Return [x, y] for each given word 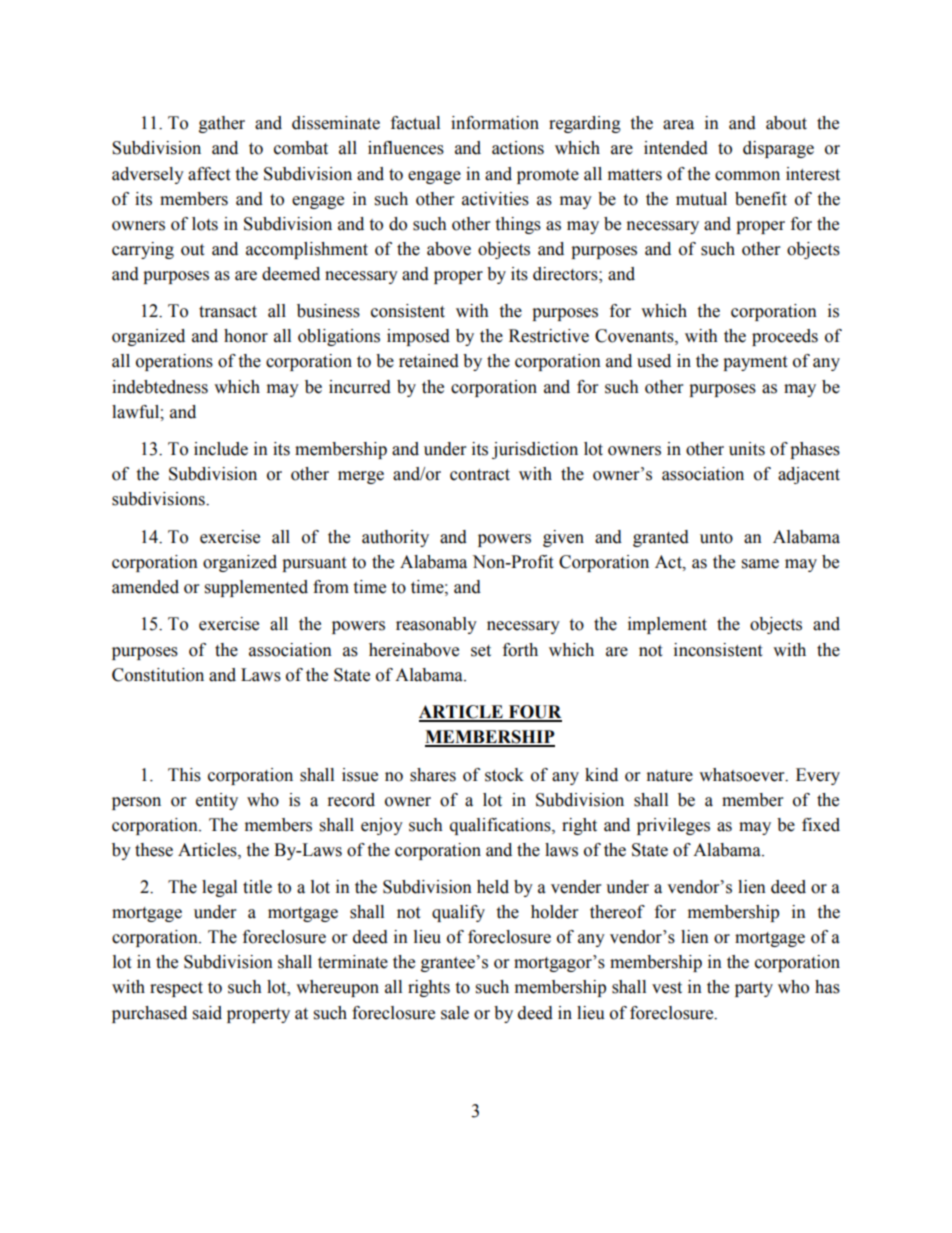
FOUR [534, 713]
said [207, 1013]
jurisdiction [535, 450]
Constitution [158, 675]
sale [455, 1013]
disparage [778, 149]
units [747, 449]
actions [518, 148]
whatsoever [743, 775]
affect [209, 174]
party [754, 989]
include [221, 449]
